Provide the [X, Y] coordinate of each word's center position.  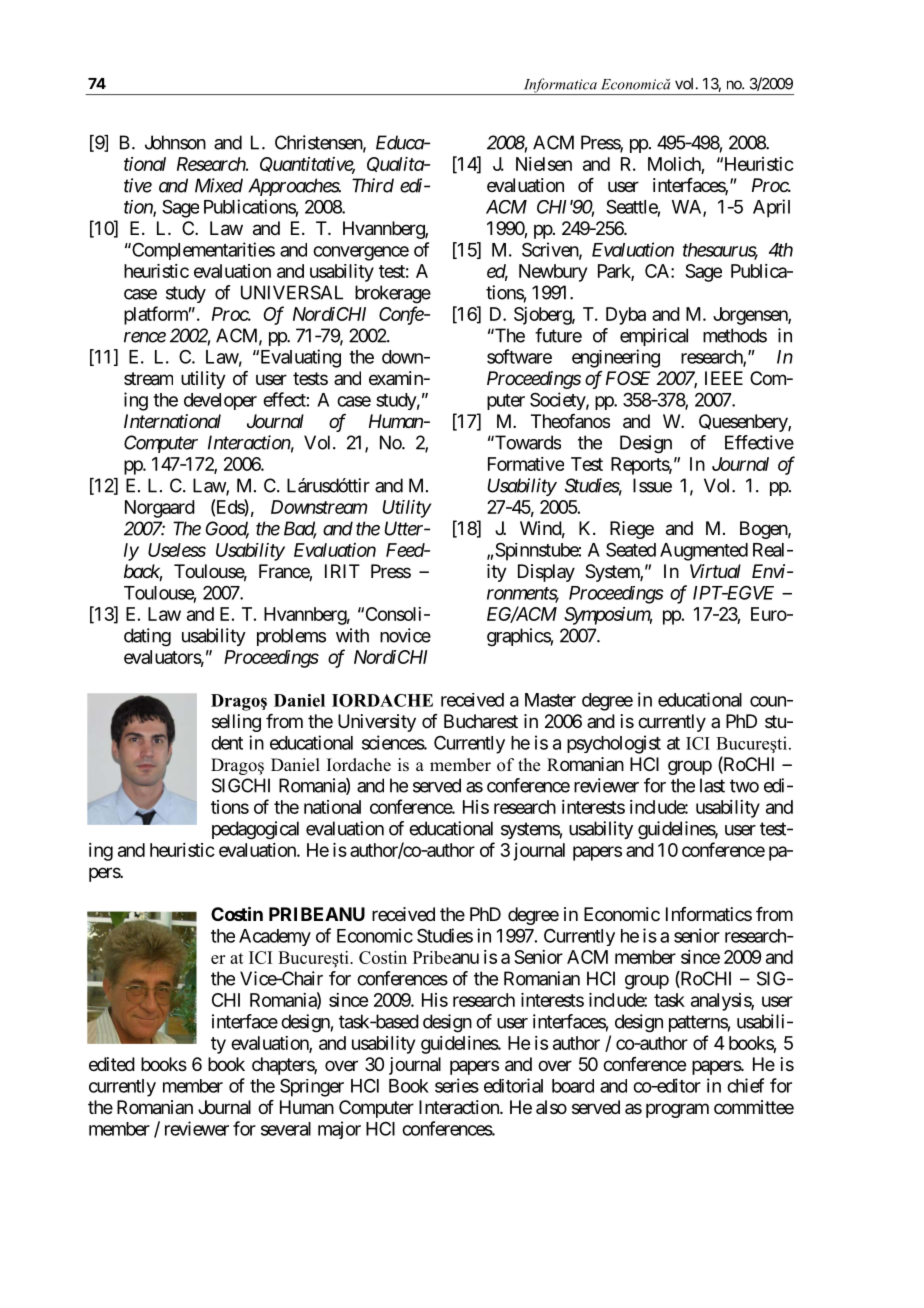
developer [220, 401]
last [712, 785]
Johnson [175, 142]
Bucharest [481, 721]
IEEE [724, 378]
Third [373, 185]
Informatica [560, 86]
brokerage [393, 294]
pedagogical [255, 830]
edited [112, 1064]
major [339, 1130]
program [677, 1110]
